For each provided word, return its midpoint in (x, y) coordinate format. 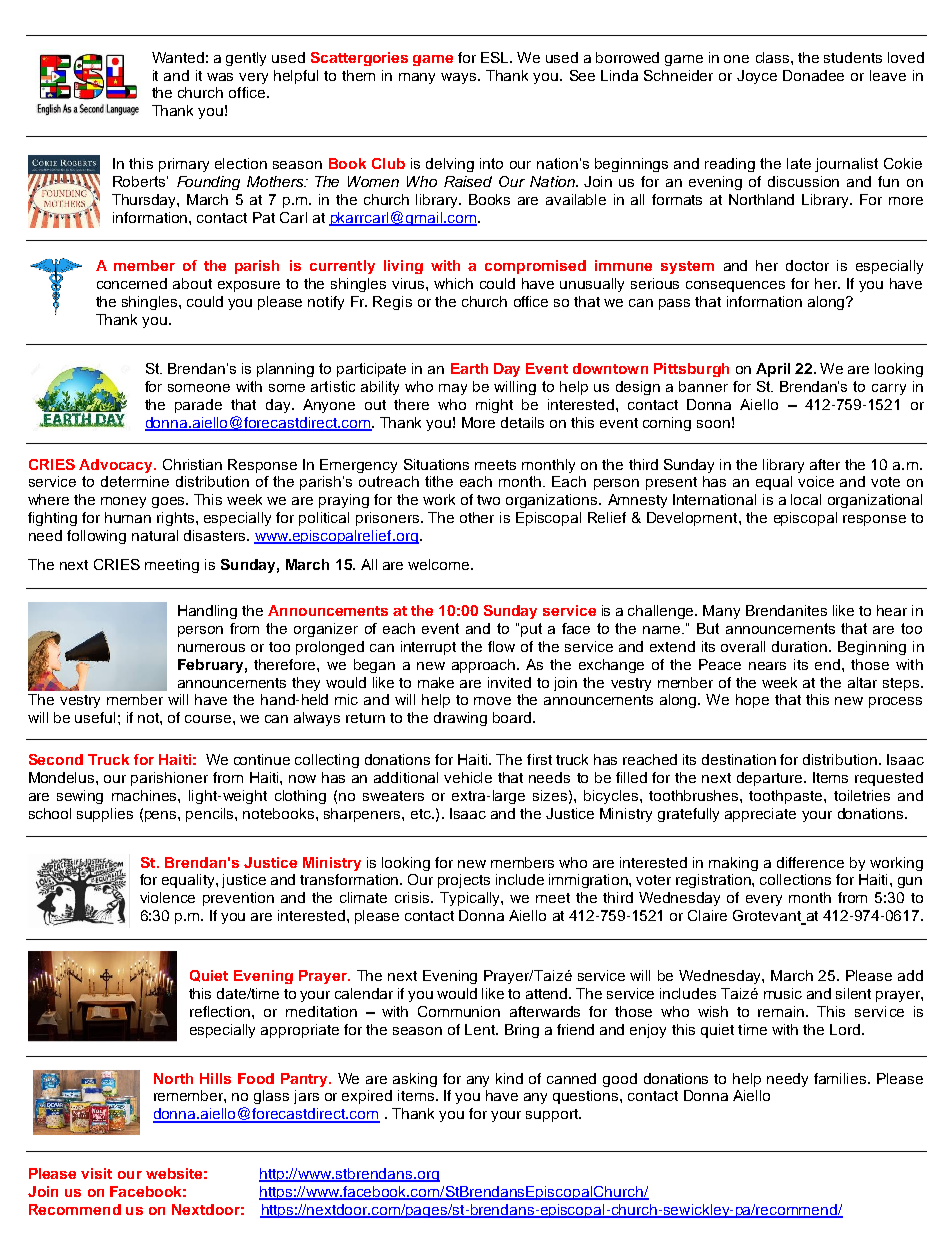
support (553, 1115)
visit (96, 1173)
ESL (496, 57)
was (220, 77)
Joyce (757, 77)
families (841, 1078)
